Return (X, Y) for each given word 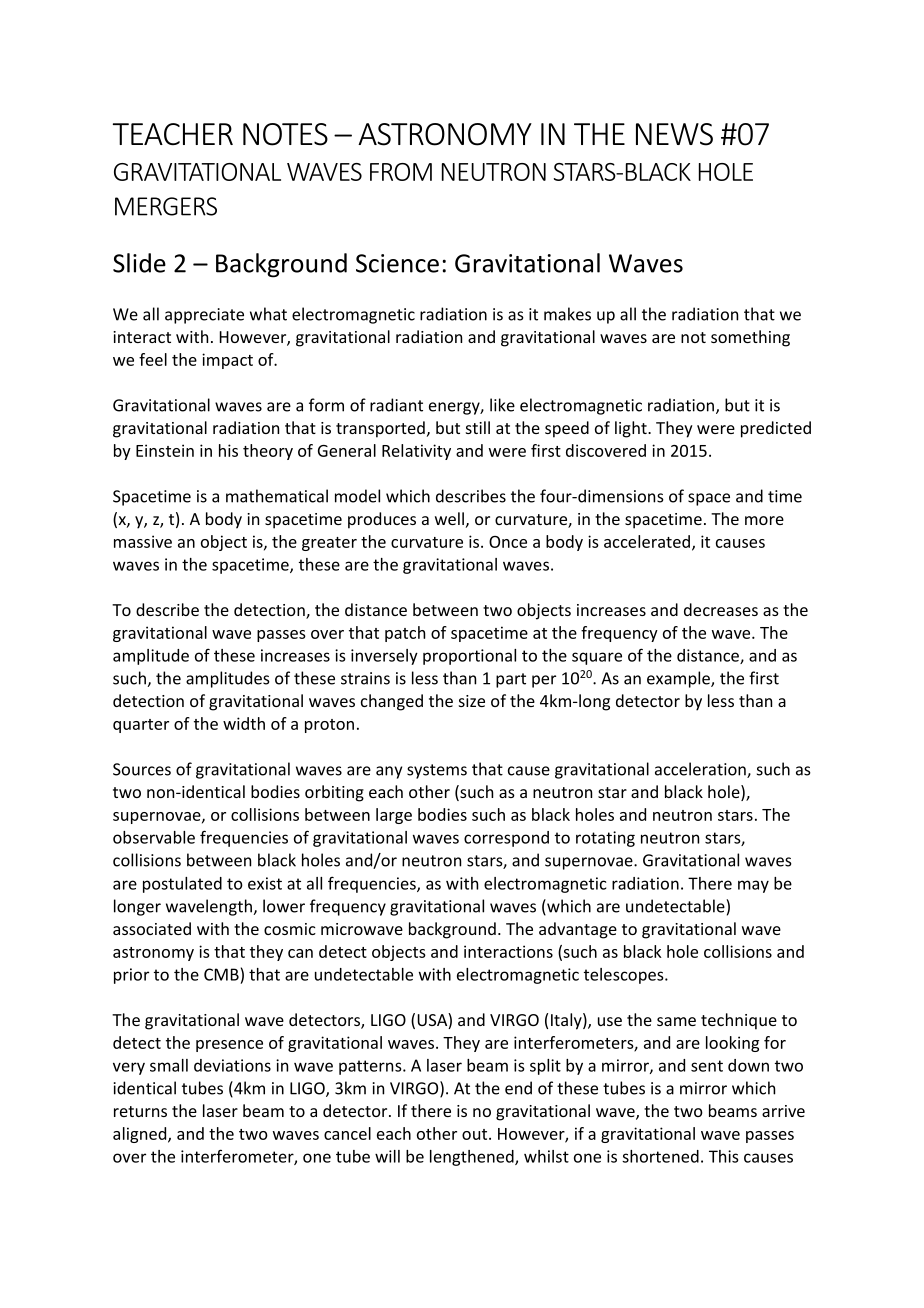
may (753, 886)
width (244, 723)
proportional (469, 657)
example (679, 679)
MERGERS (166, 206)
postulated (182, 885)
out (476, 1134)
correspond (506, 839)
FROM (401, 172)
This (723, 1156)
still (478, 427)
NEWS (674, 134)
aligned (141, 1135)
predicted (776, 429)
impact (227, 361)
